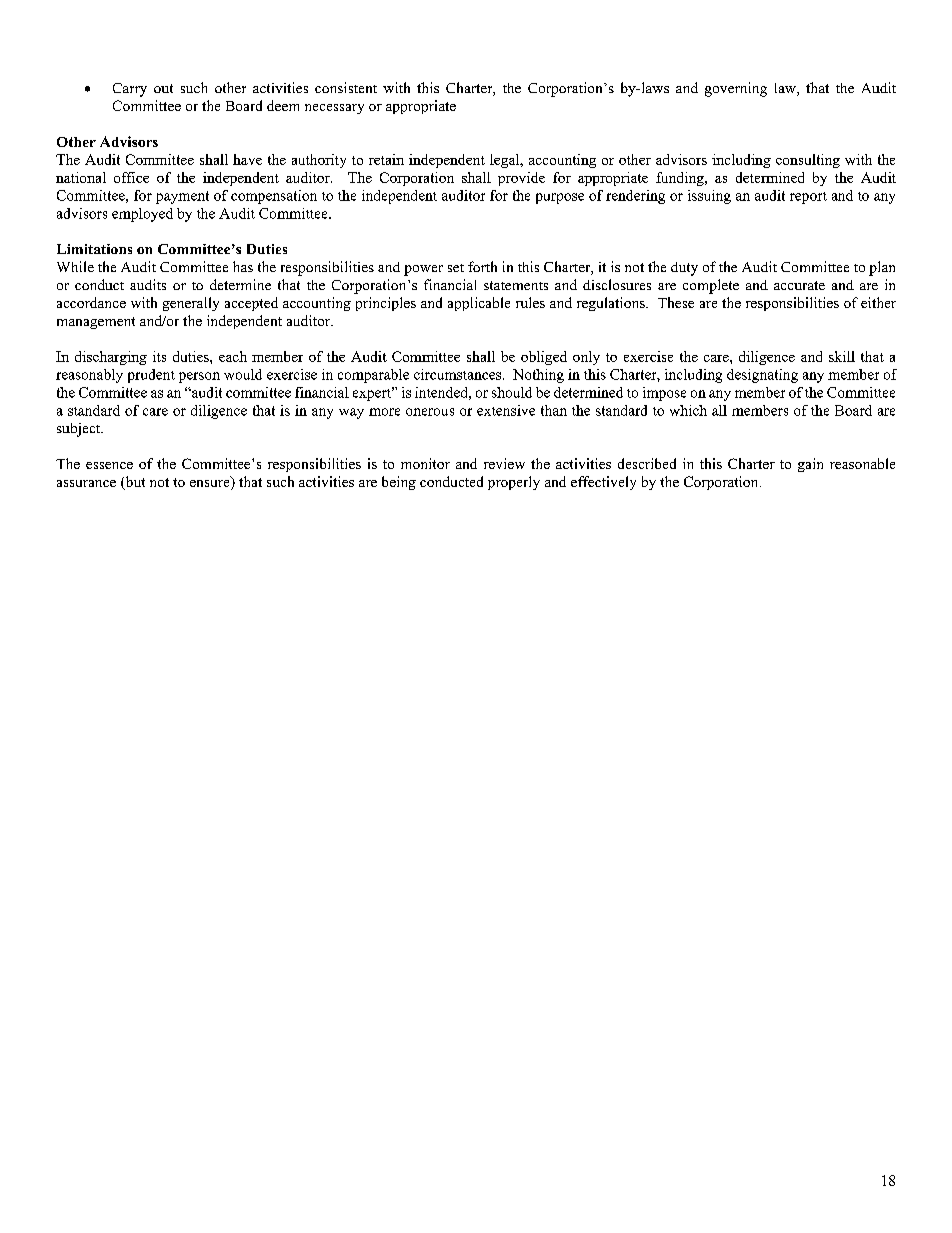 This screenshot has width=952, height=1233. Describe the element at coordinates (134, 483) in the screenshot. I see `but` at that location.
